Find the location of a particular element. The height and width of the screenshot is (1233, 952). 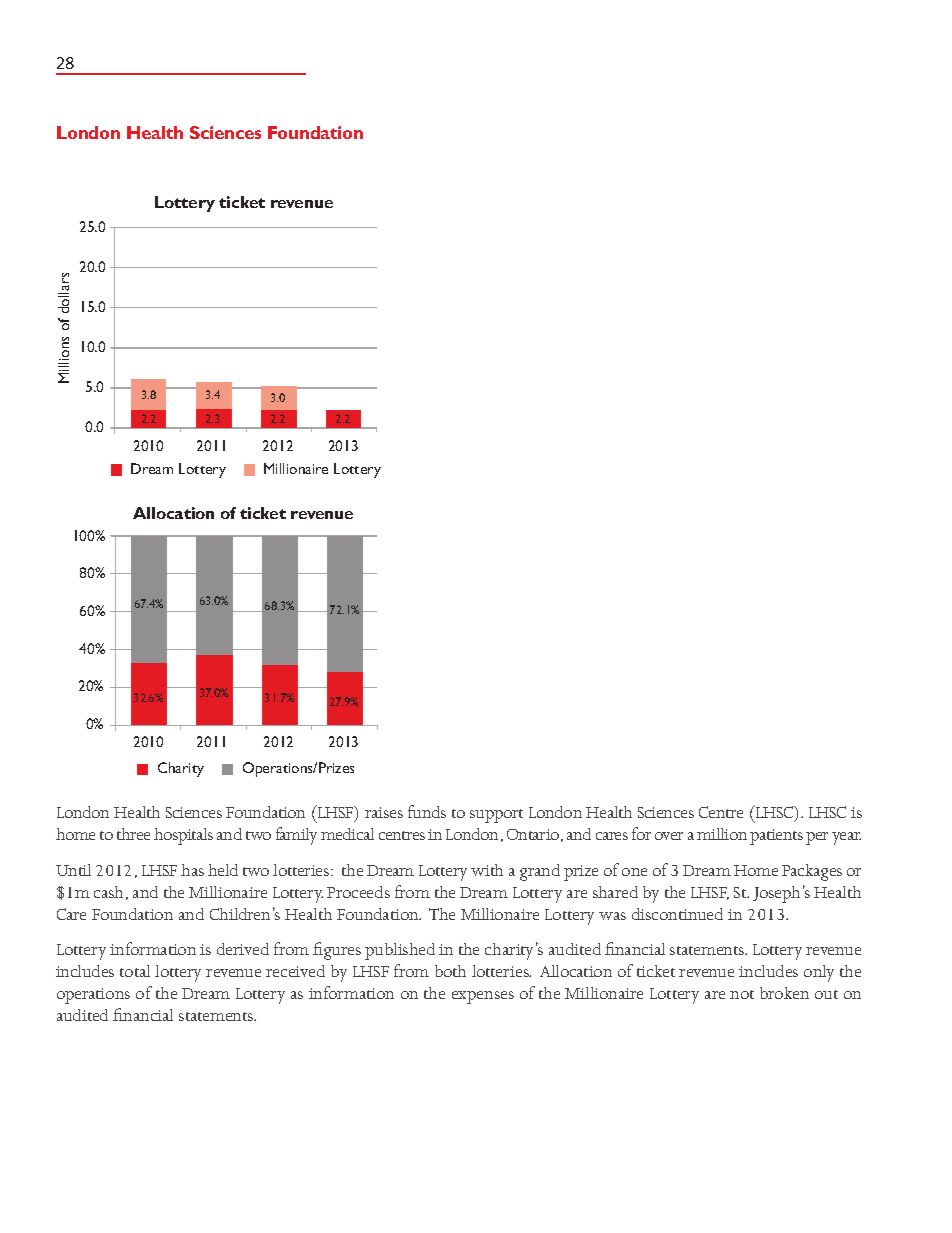

only is located at coordinates (819, 973).
